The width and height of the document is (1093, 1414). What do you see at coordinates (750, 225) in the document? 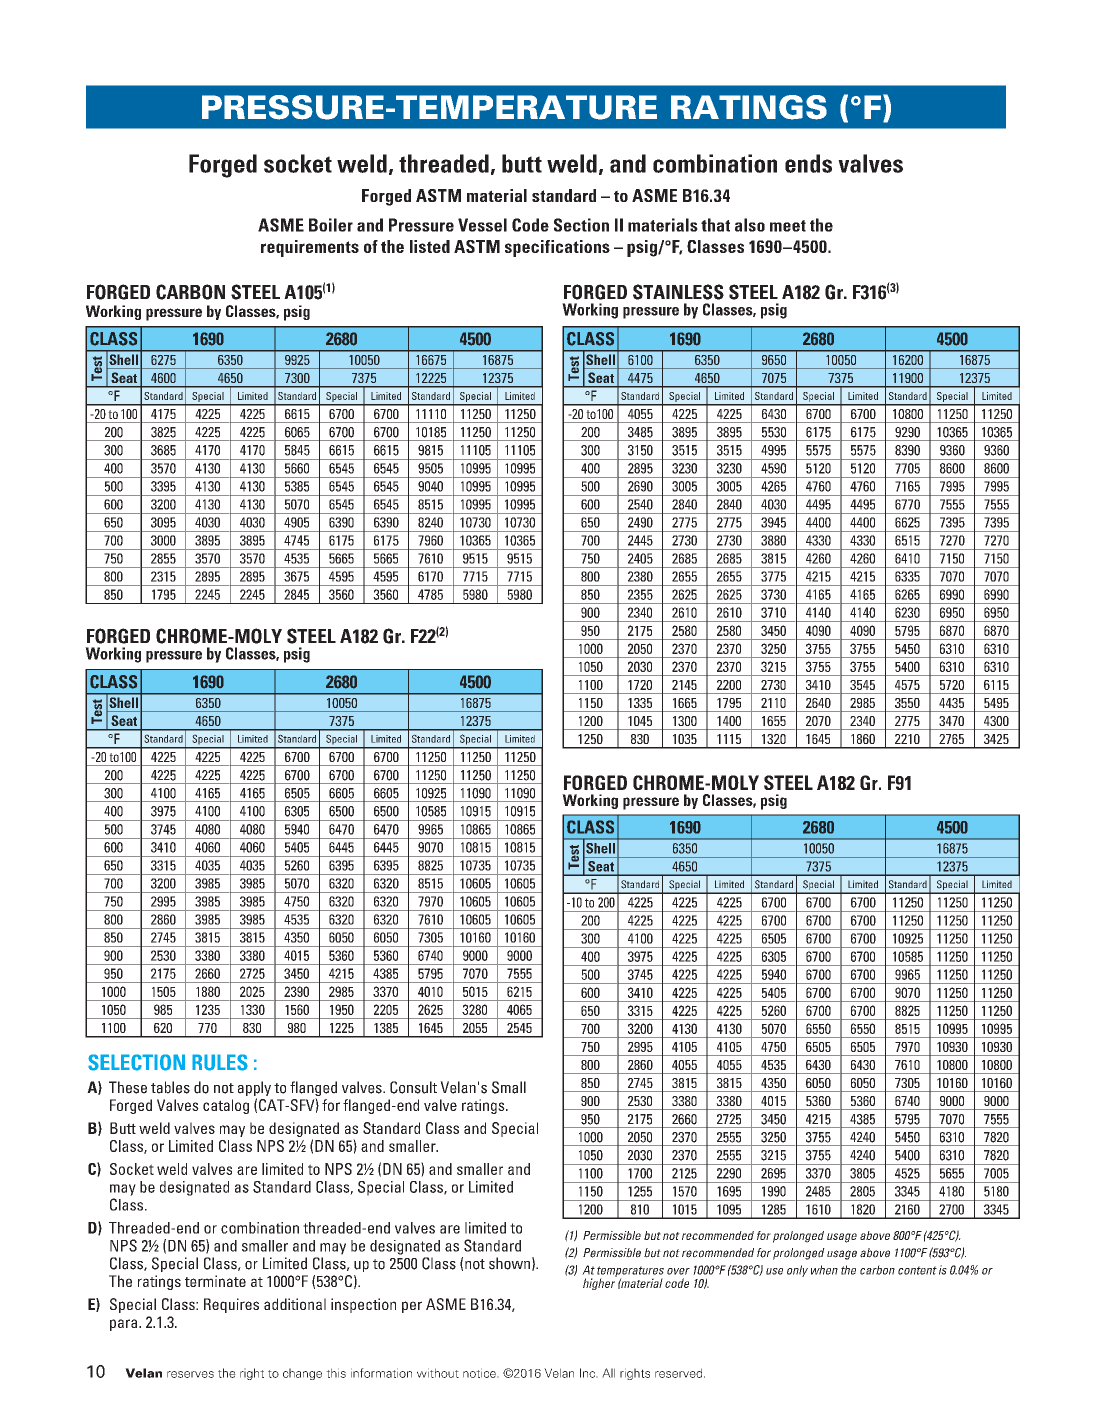
I see `also` at bounding box center [750, 225].
